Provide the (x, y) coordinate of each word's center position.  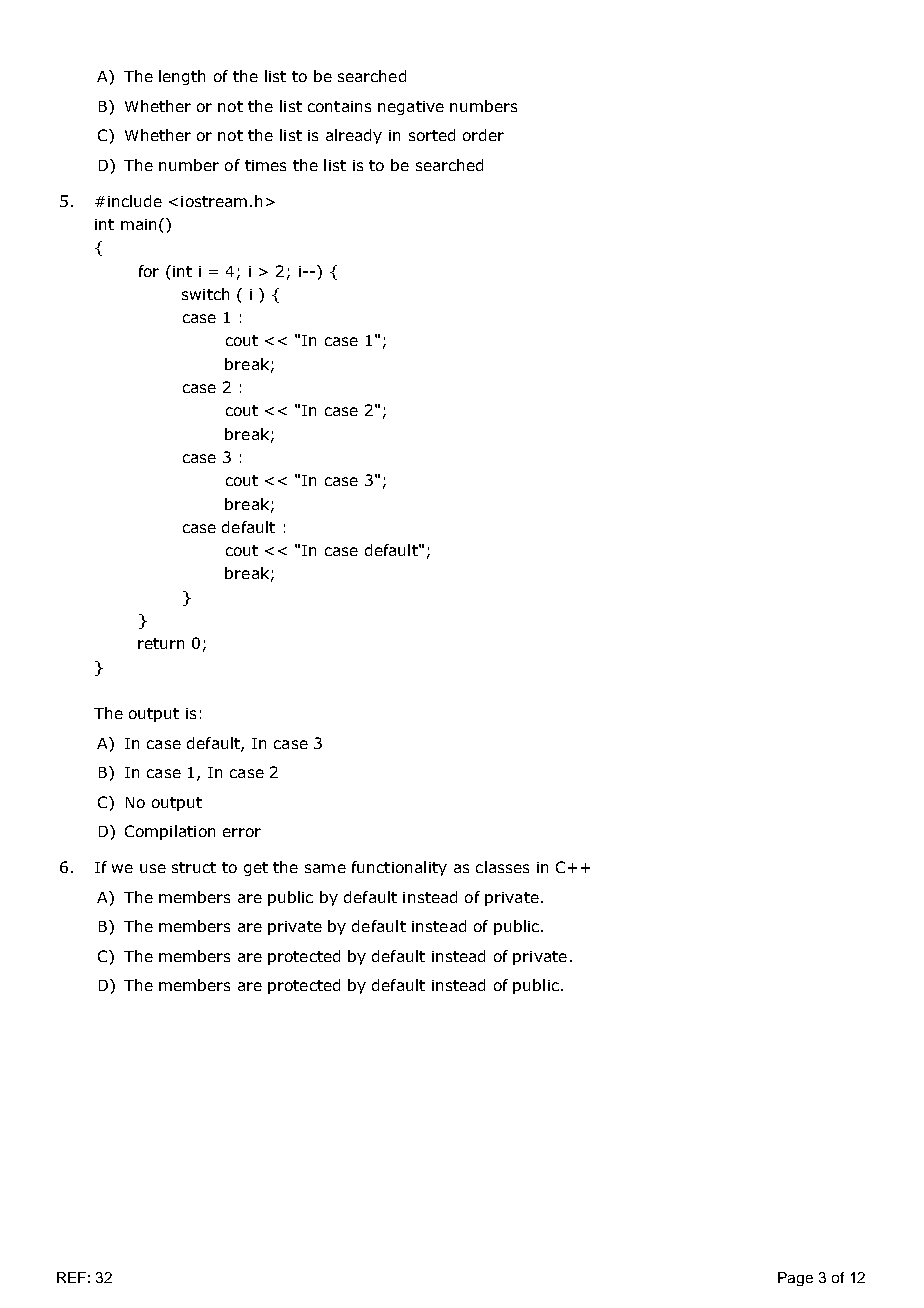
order (483, 135)
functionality (399, 868)
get (256, 869)
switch (205, 294)
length (182, 77)
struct (194, 867)
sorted (432, 135)
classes (502, 867)
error (242, 832)
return (161, 643)
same (325, 868)
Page (795, 1279)
